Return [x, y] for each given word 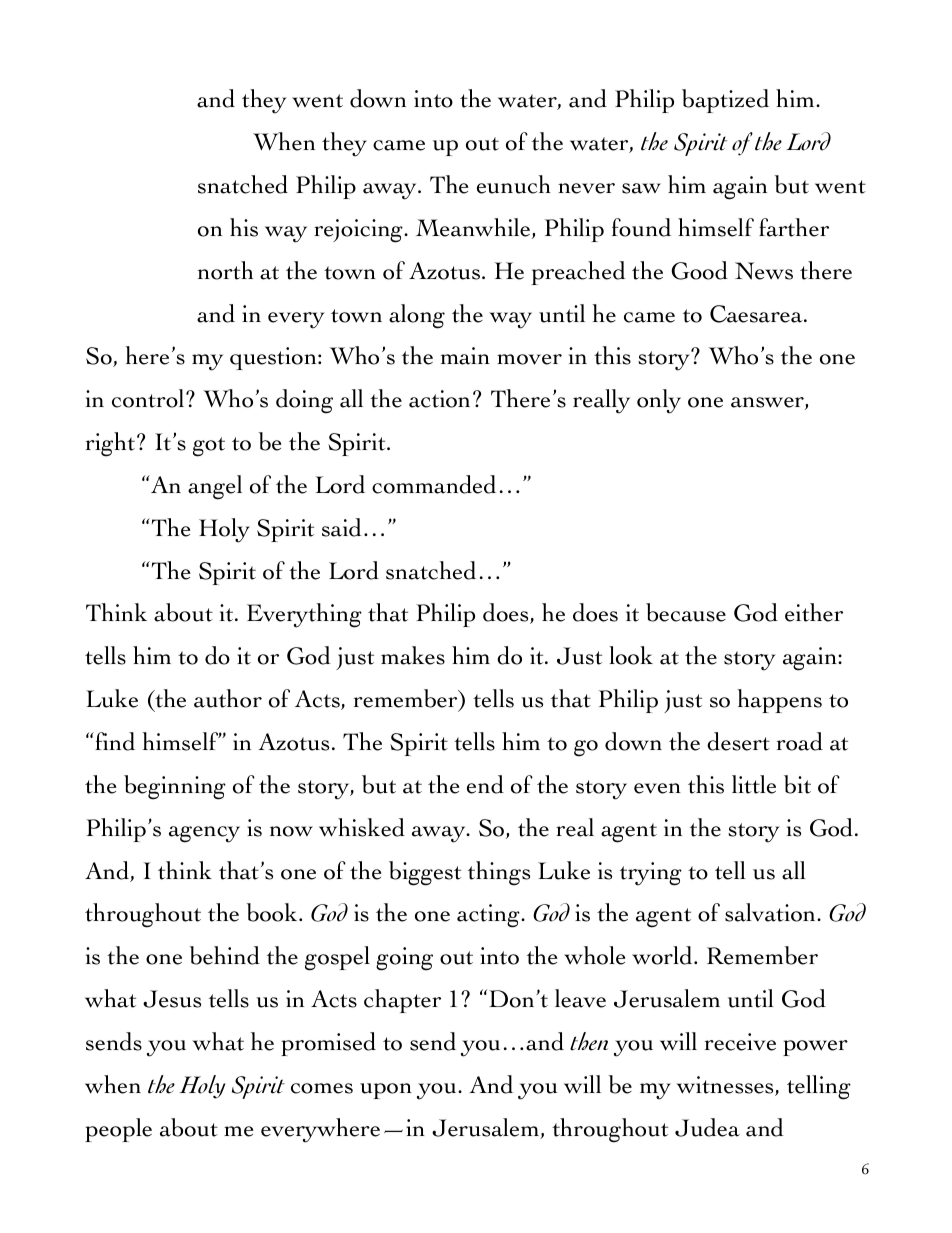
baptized [725, 101]
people [118, 1130]
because [686, 612]
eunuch [514, 184]
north [225, 270]
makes [413, 655]
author [228, 698]
